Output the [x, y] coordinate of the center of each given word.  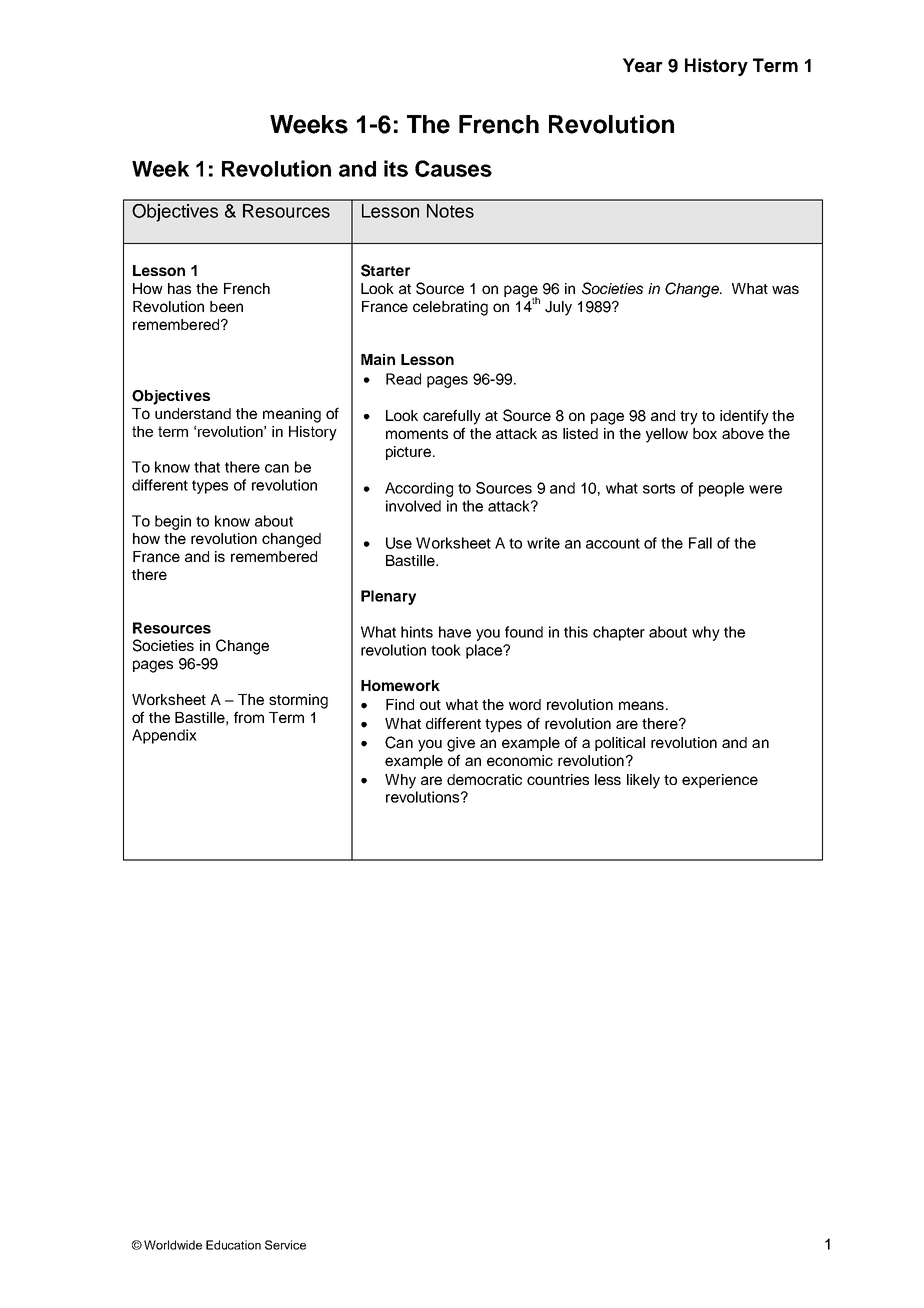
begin [173, 522]
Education [233, 1245]
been [226, 306]
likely [643, 781]
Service [285, 1245]
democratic [484, 779]
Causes [453, 168]
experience [720, 781]
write [543, 543]
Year [643, 65]
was [785, 289]
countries [558, 779]
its [396, 168]
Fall [700, 543]
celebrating [450, 308]
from [249, 717]
